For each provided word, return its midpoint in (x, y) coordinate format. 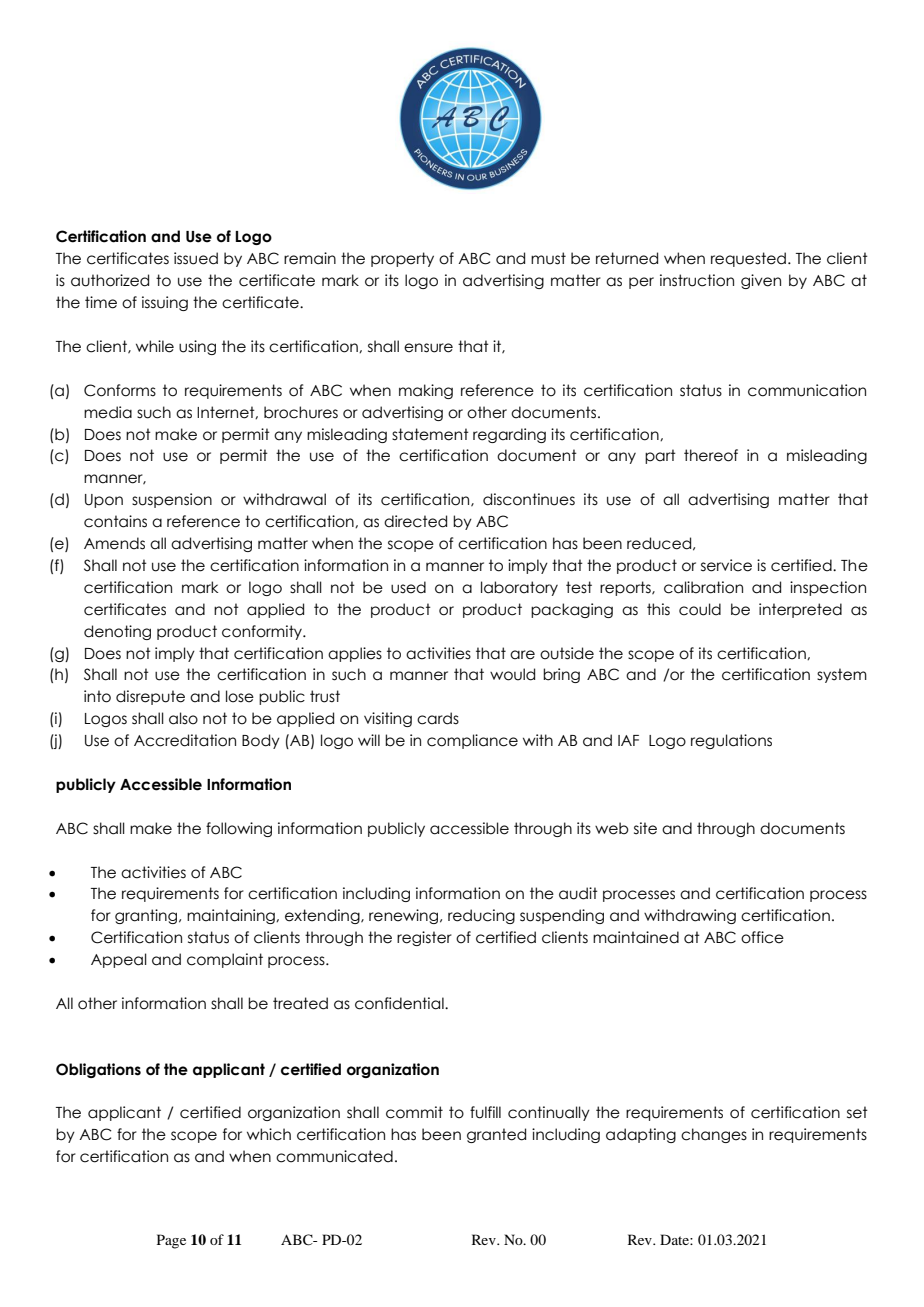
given (761, 281)
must (548, 258)
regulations (731, 741)
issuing (165, 303)
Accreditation (185, 740)
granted (496, 1135)
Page (171, 1241)
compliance (472, 741)
